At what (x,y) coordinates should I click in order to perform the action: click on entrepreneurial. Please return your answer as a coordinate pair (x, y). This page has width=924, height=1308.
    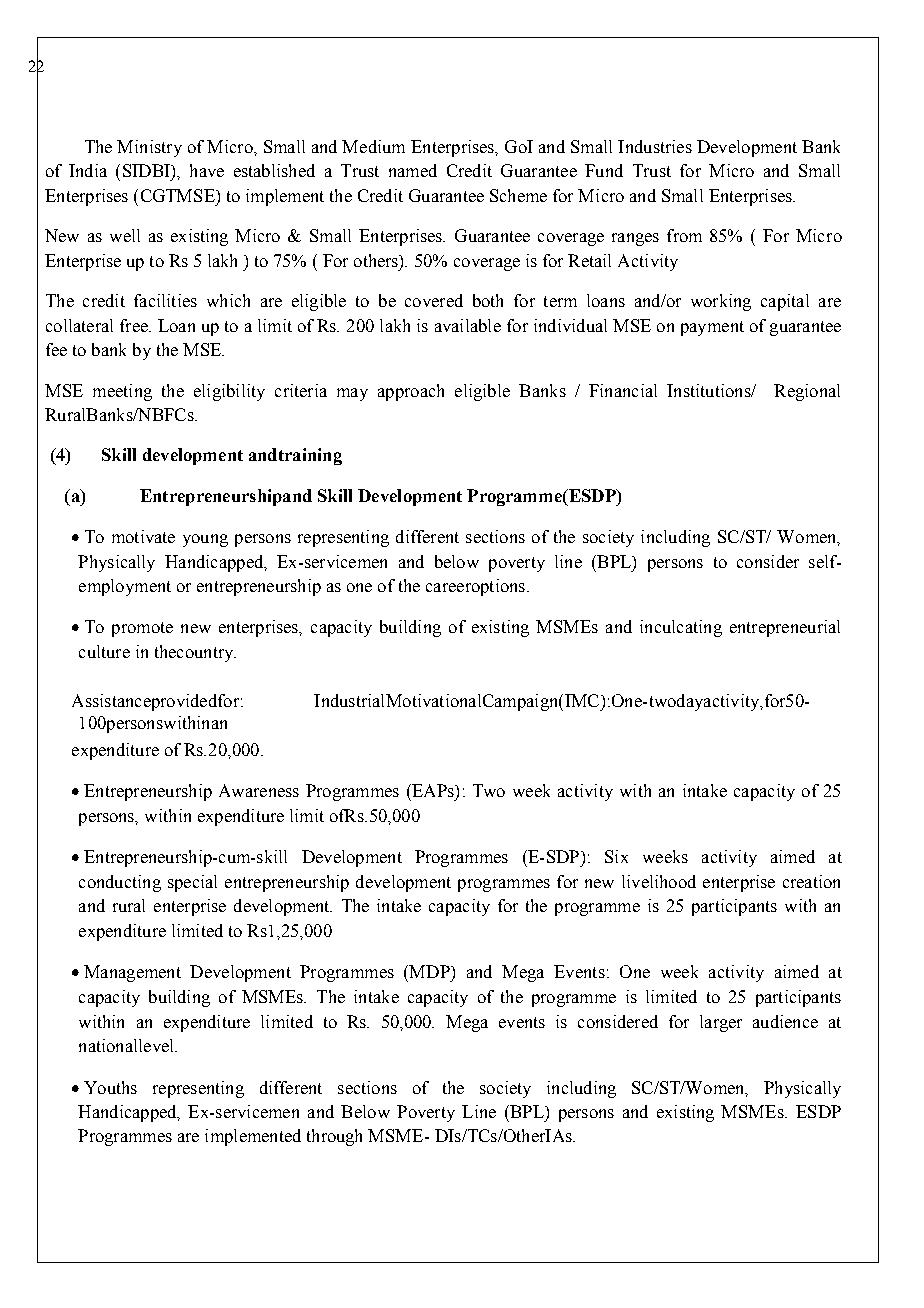
    Looking at the image, I should click on (785, 628).
